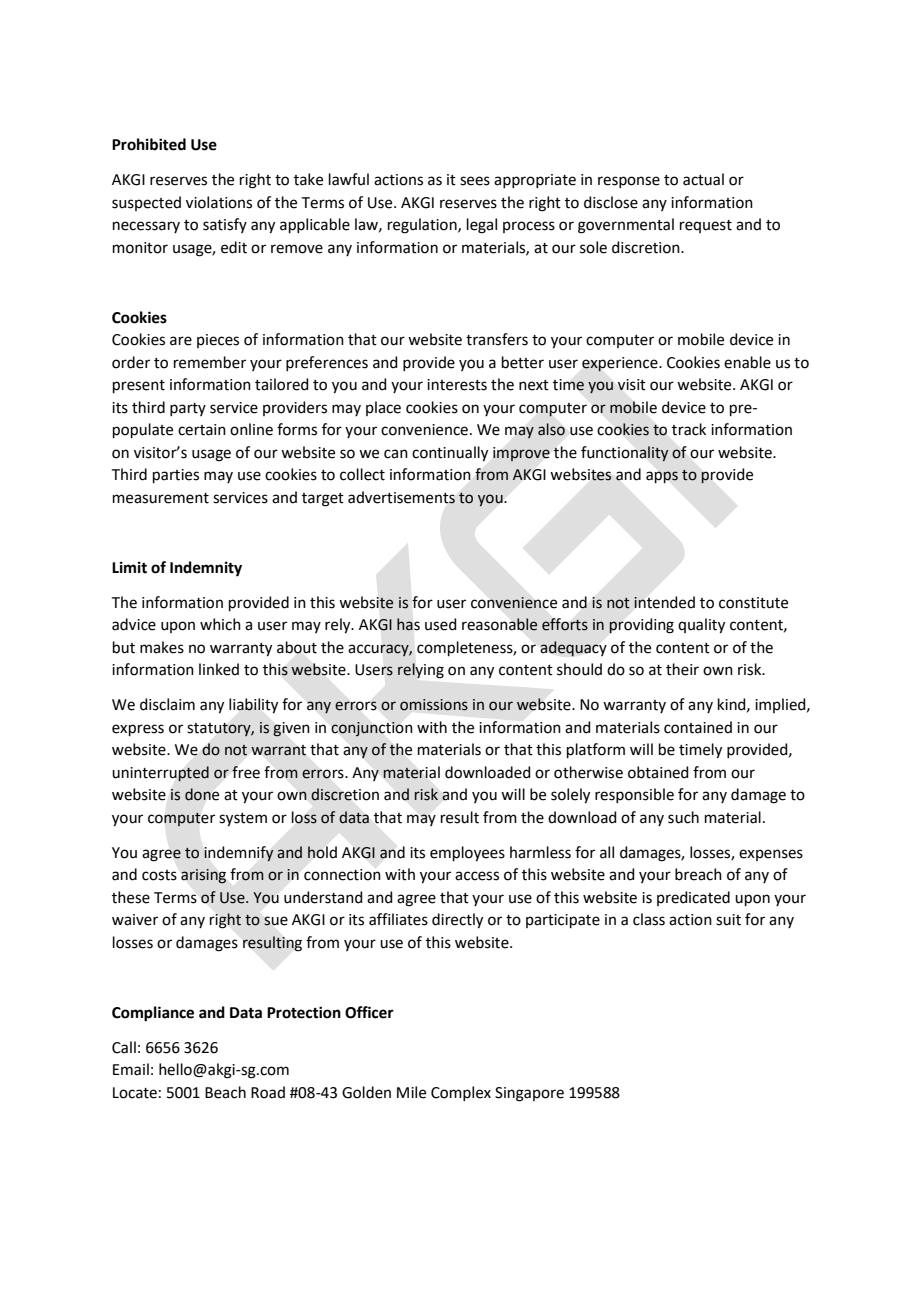  I want to click on interests, so click(457, 385).
